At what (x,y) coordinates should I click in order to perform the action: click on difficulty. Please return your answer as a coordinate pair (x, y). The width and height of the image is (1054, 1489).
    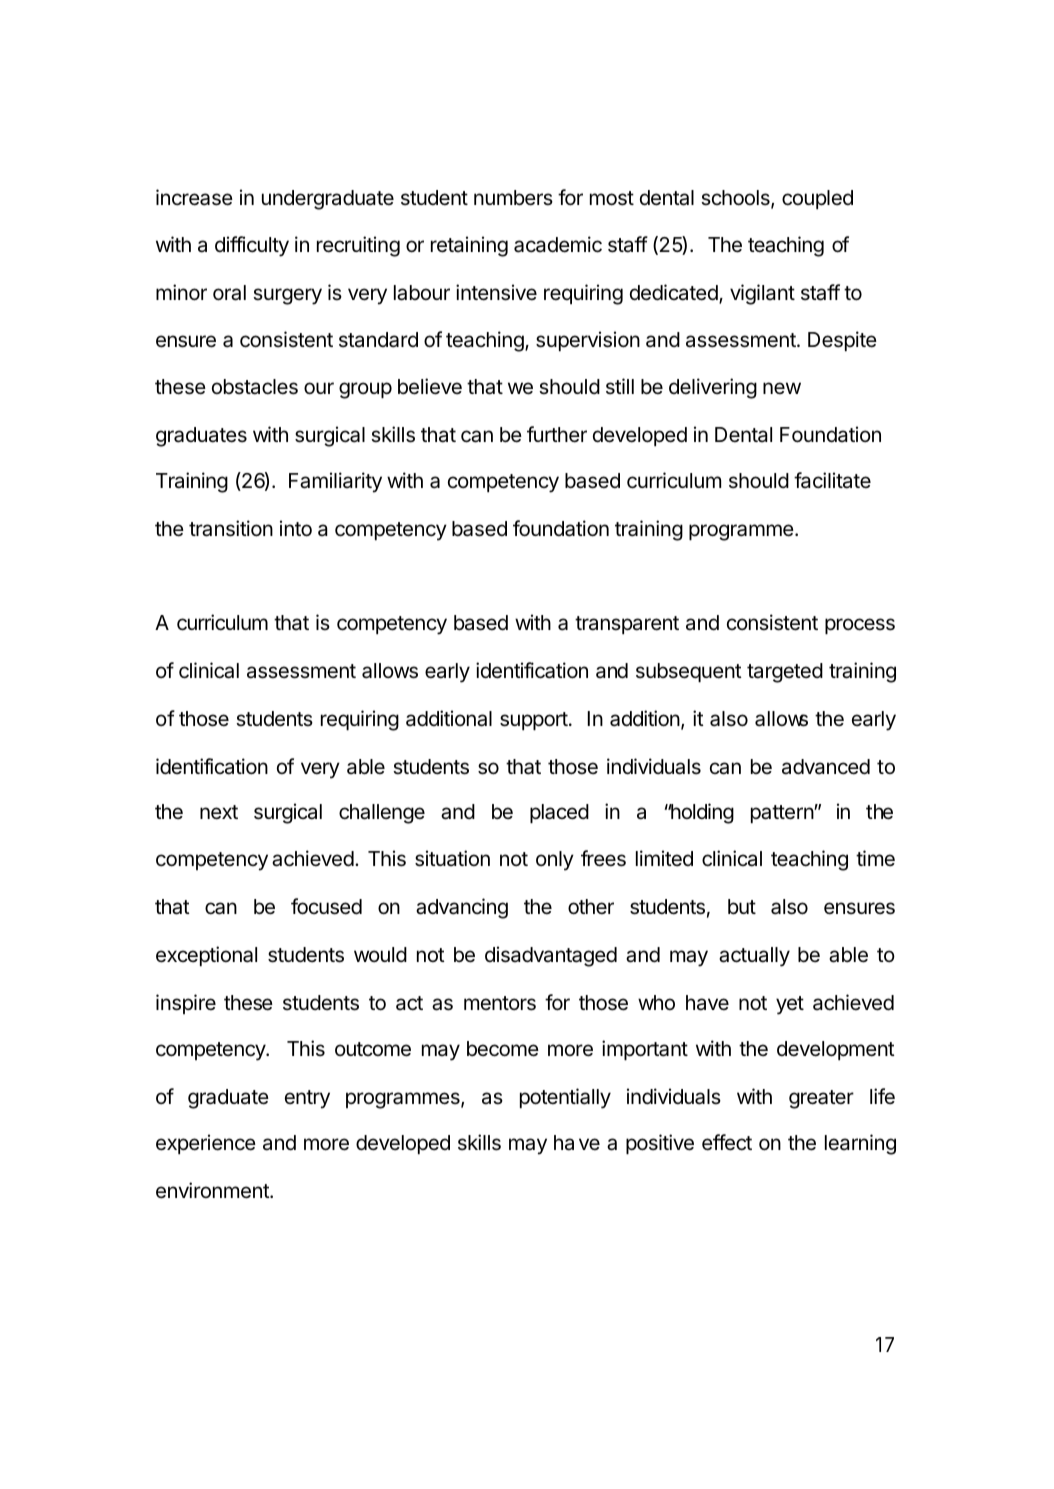
    Looking at the image, I should click on (252, 246).
